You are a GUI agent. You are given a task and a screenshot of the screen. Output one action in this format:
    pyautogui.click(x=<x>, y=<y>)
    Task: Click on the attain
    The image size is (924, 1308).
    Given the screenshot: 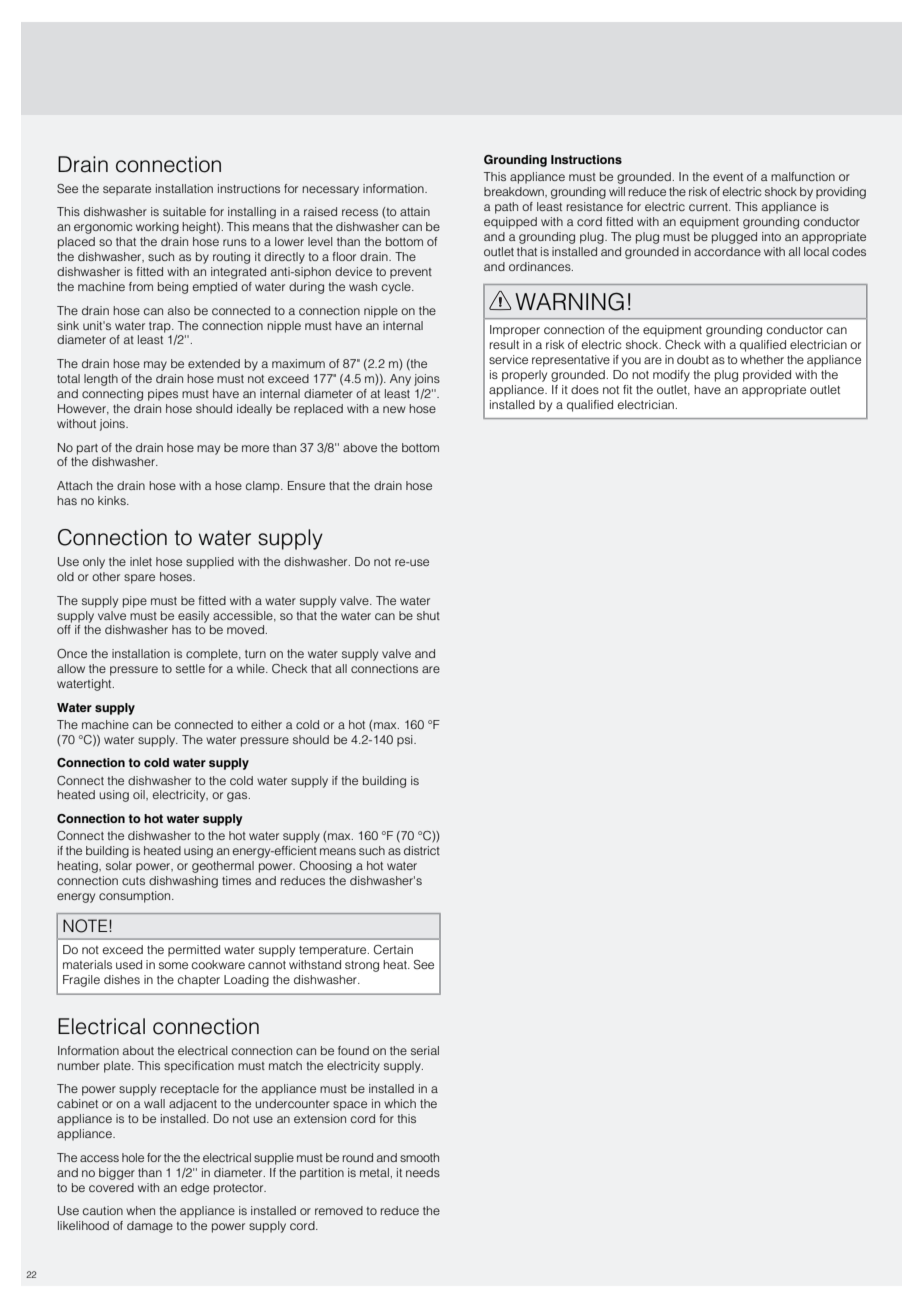 What is the action you would take?
    pyautogui.click(x=415, y=211)
